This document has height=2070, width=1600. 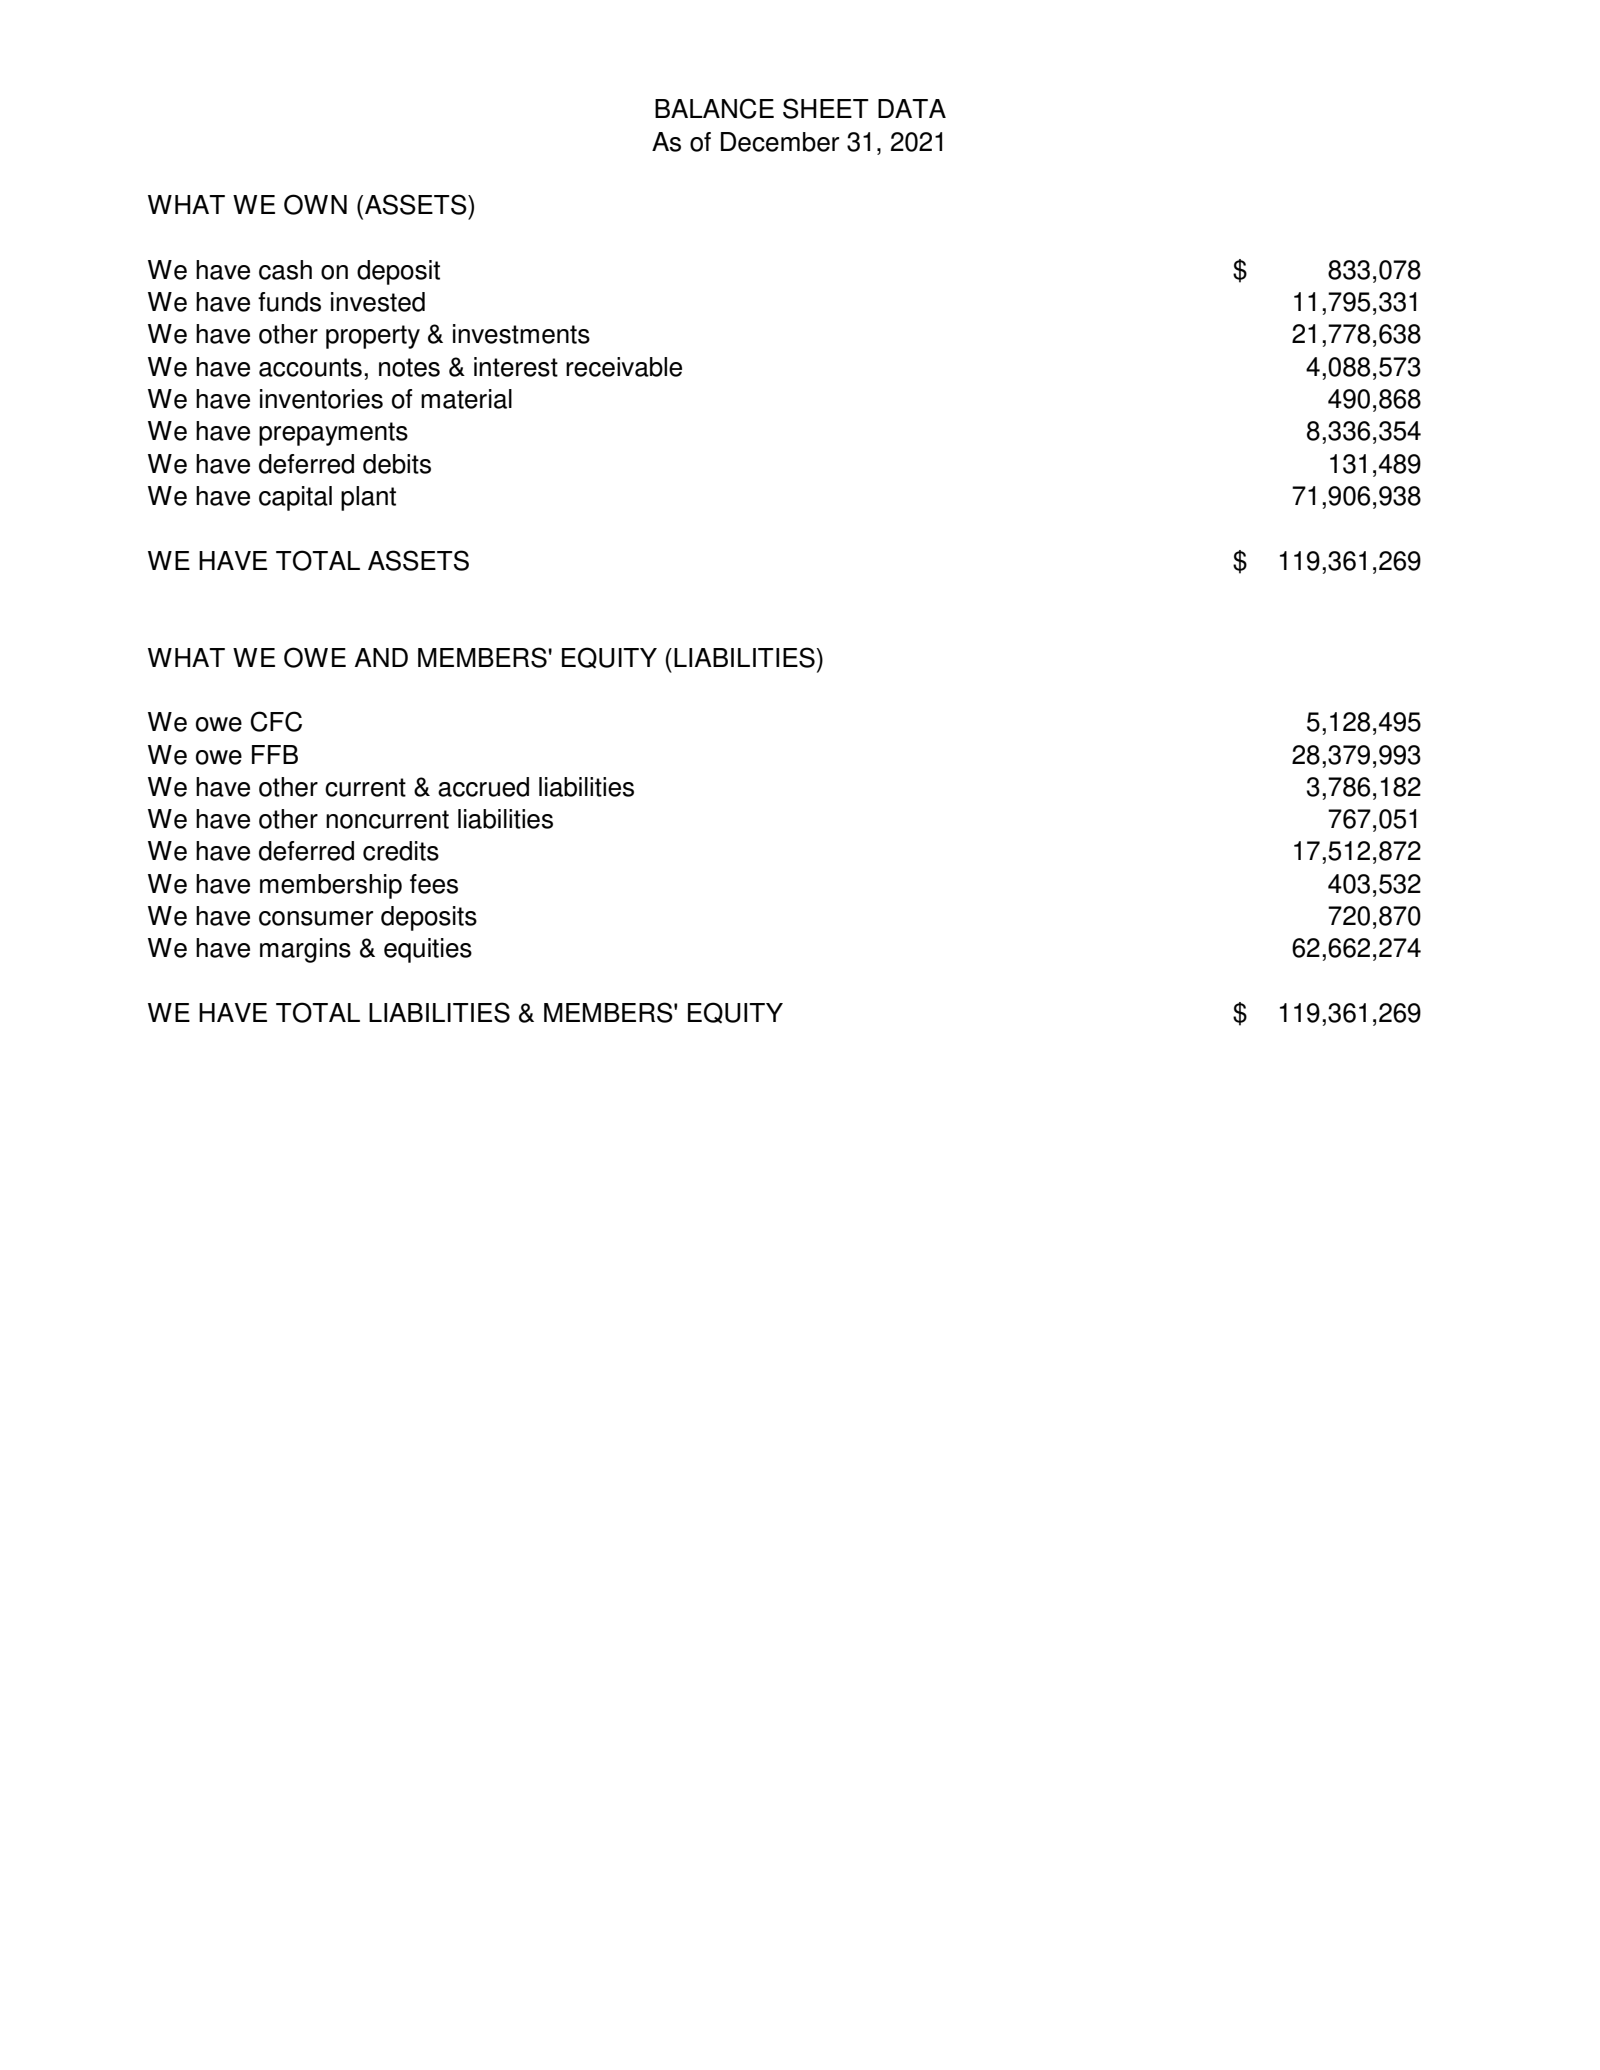 What do you see at coordinates (316, 918) in the document?
I see `consumer` at bounding box center [316, 918].
